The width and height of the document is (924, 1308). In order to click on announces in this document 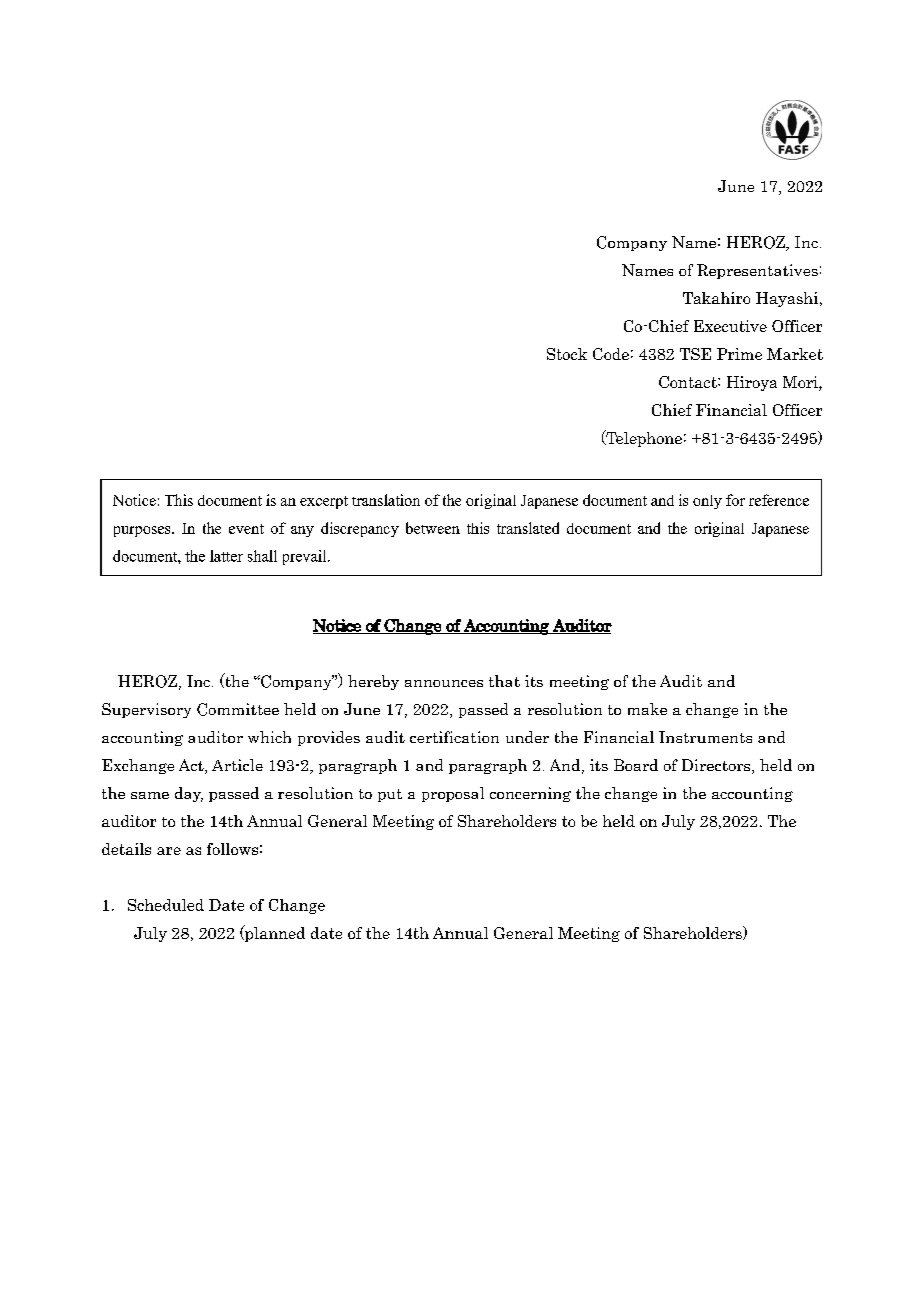, I will do `click(444, 683)`.
